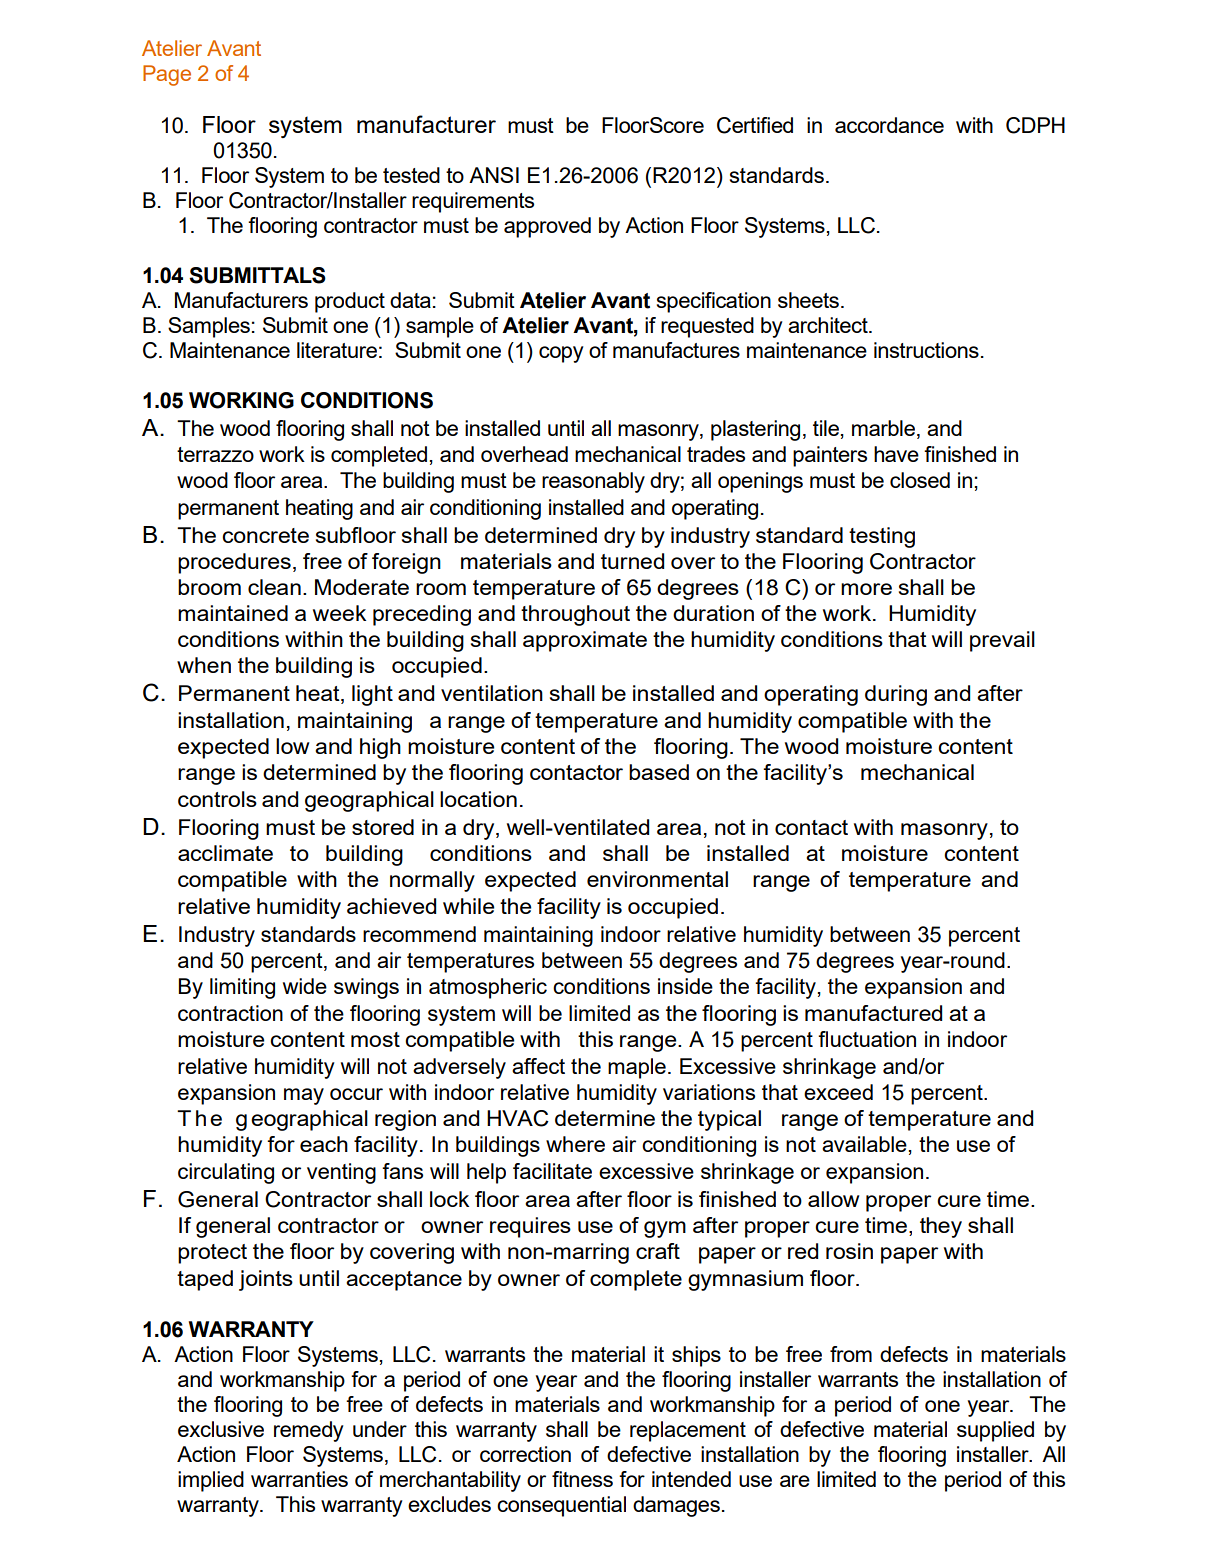 This document has height=1563, width=1208. I want to click on warranties, so click(299, 1479).
